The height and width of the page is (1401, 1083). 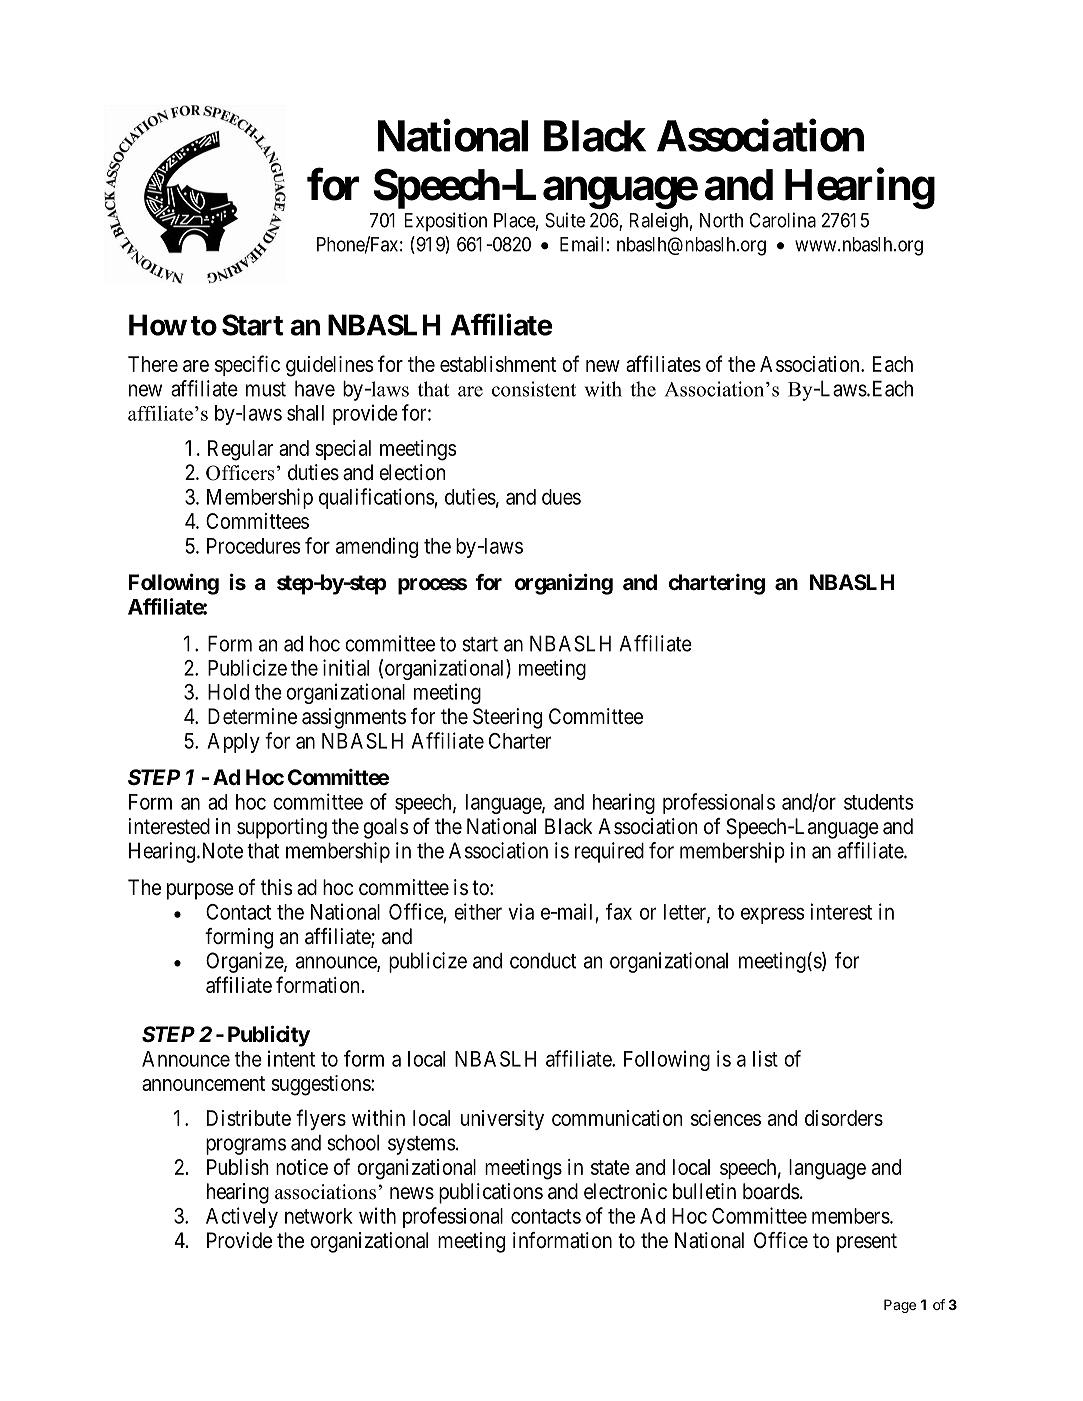 I want to click on present, so click(x=867, y=1243).
